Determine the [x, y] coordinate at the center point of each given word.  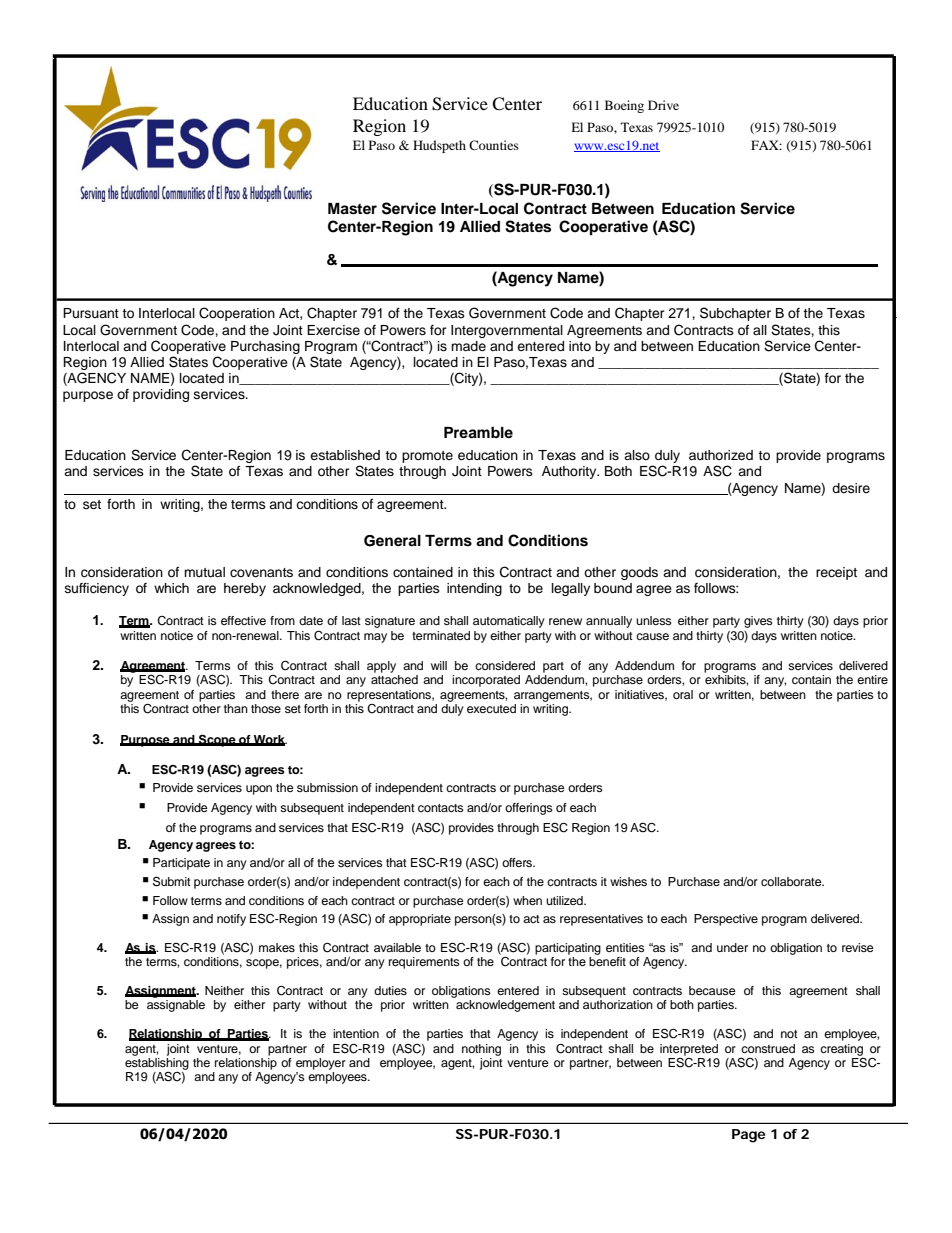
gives [758, 622]
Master [352, 209]
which [171, 588]
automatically [509, 622]
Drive [663, 105]
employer [321, 1064]
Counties [494, 145]
